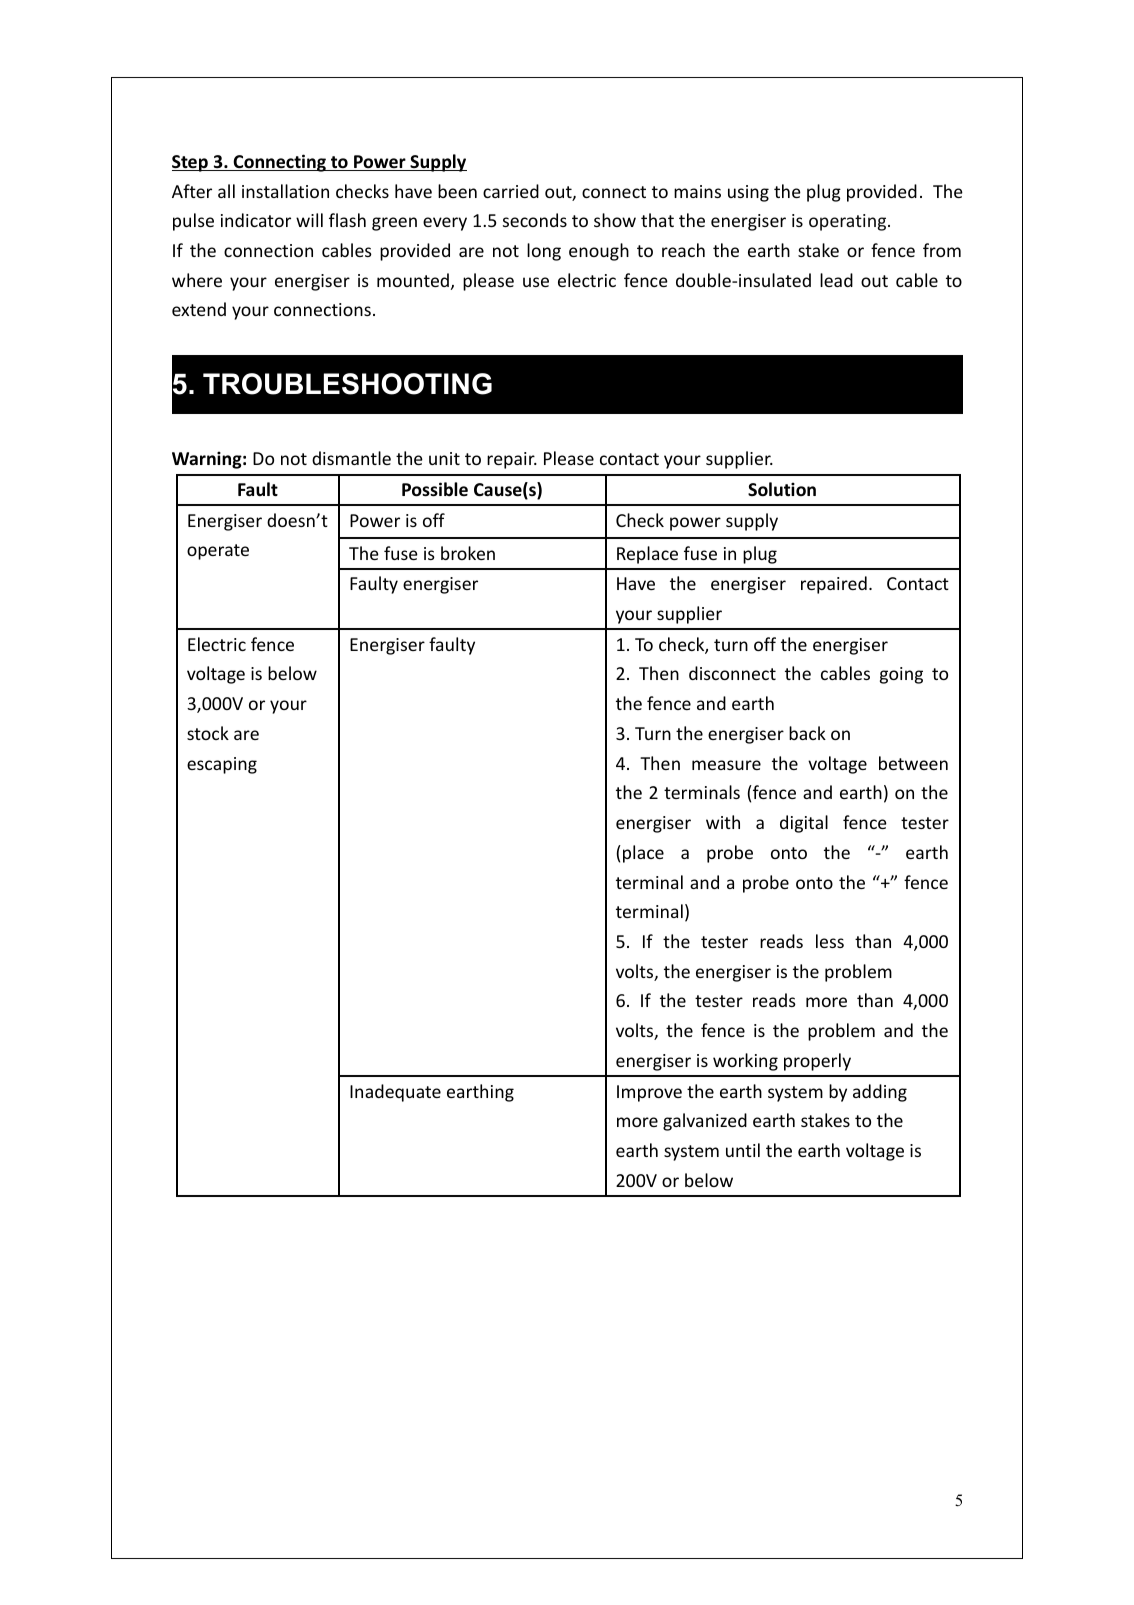  I want to click on with, so click(723, 822).
